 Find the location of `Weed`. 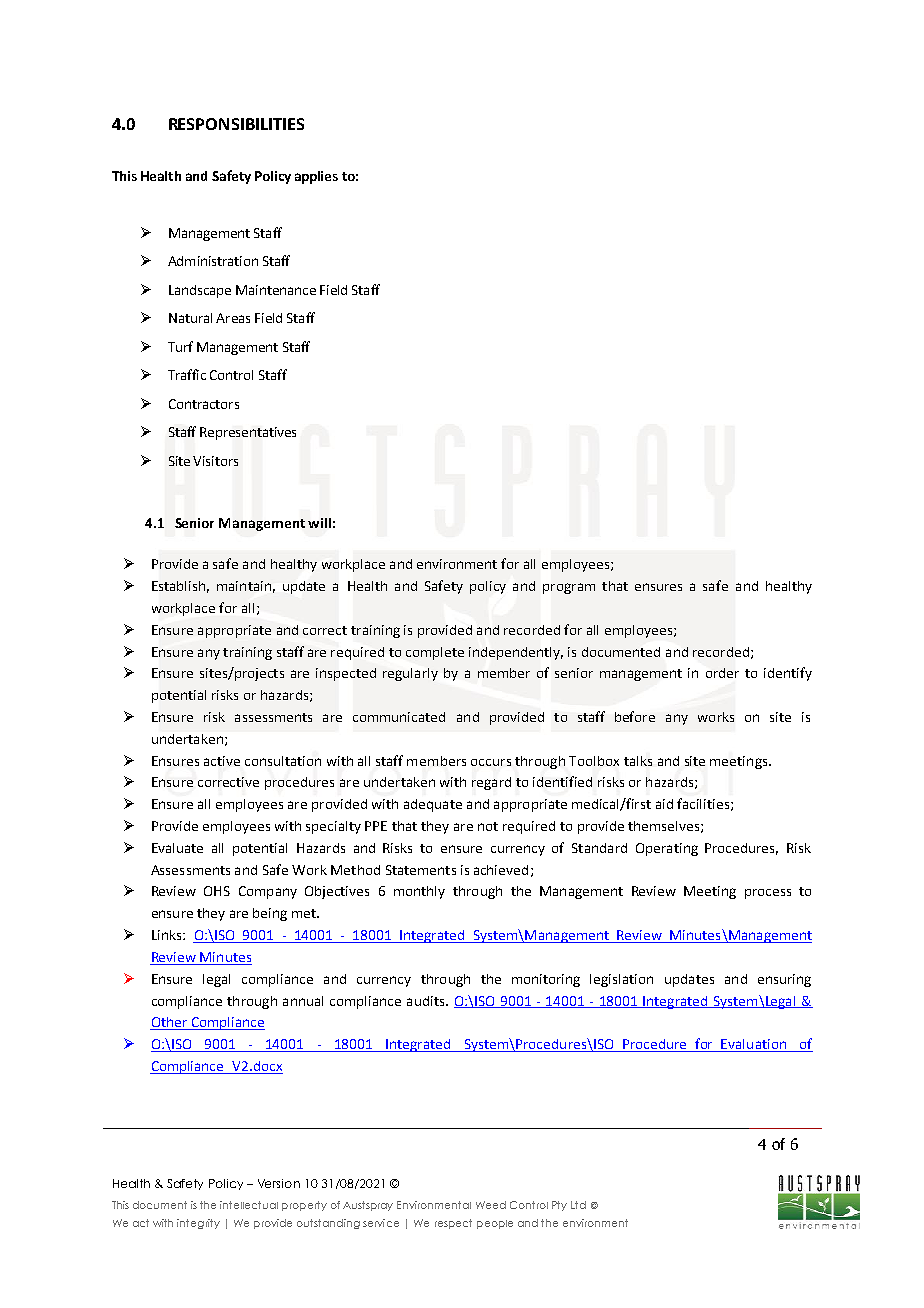

Weed is located at coordinates (491, 1205).
